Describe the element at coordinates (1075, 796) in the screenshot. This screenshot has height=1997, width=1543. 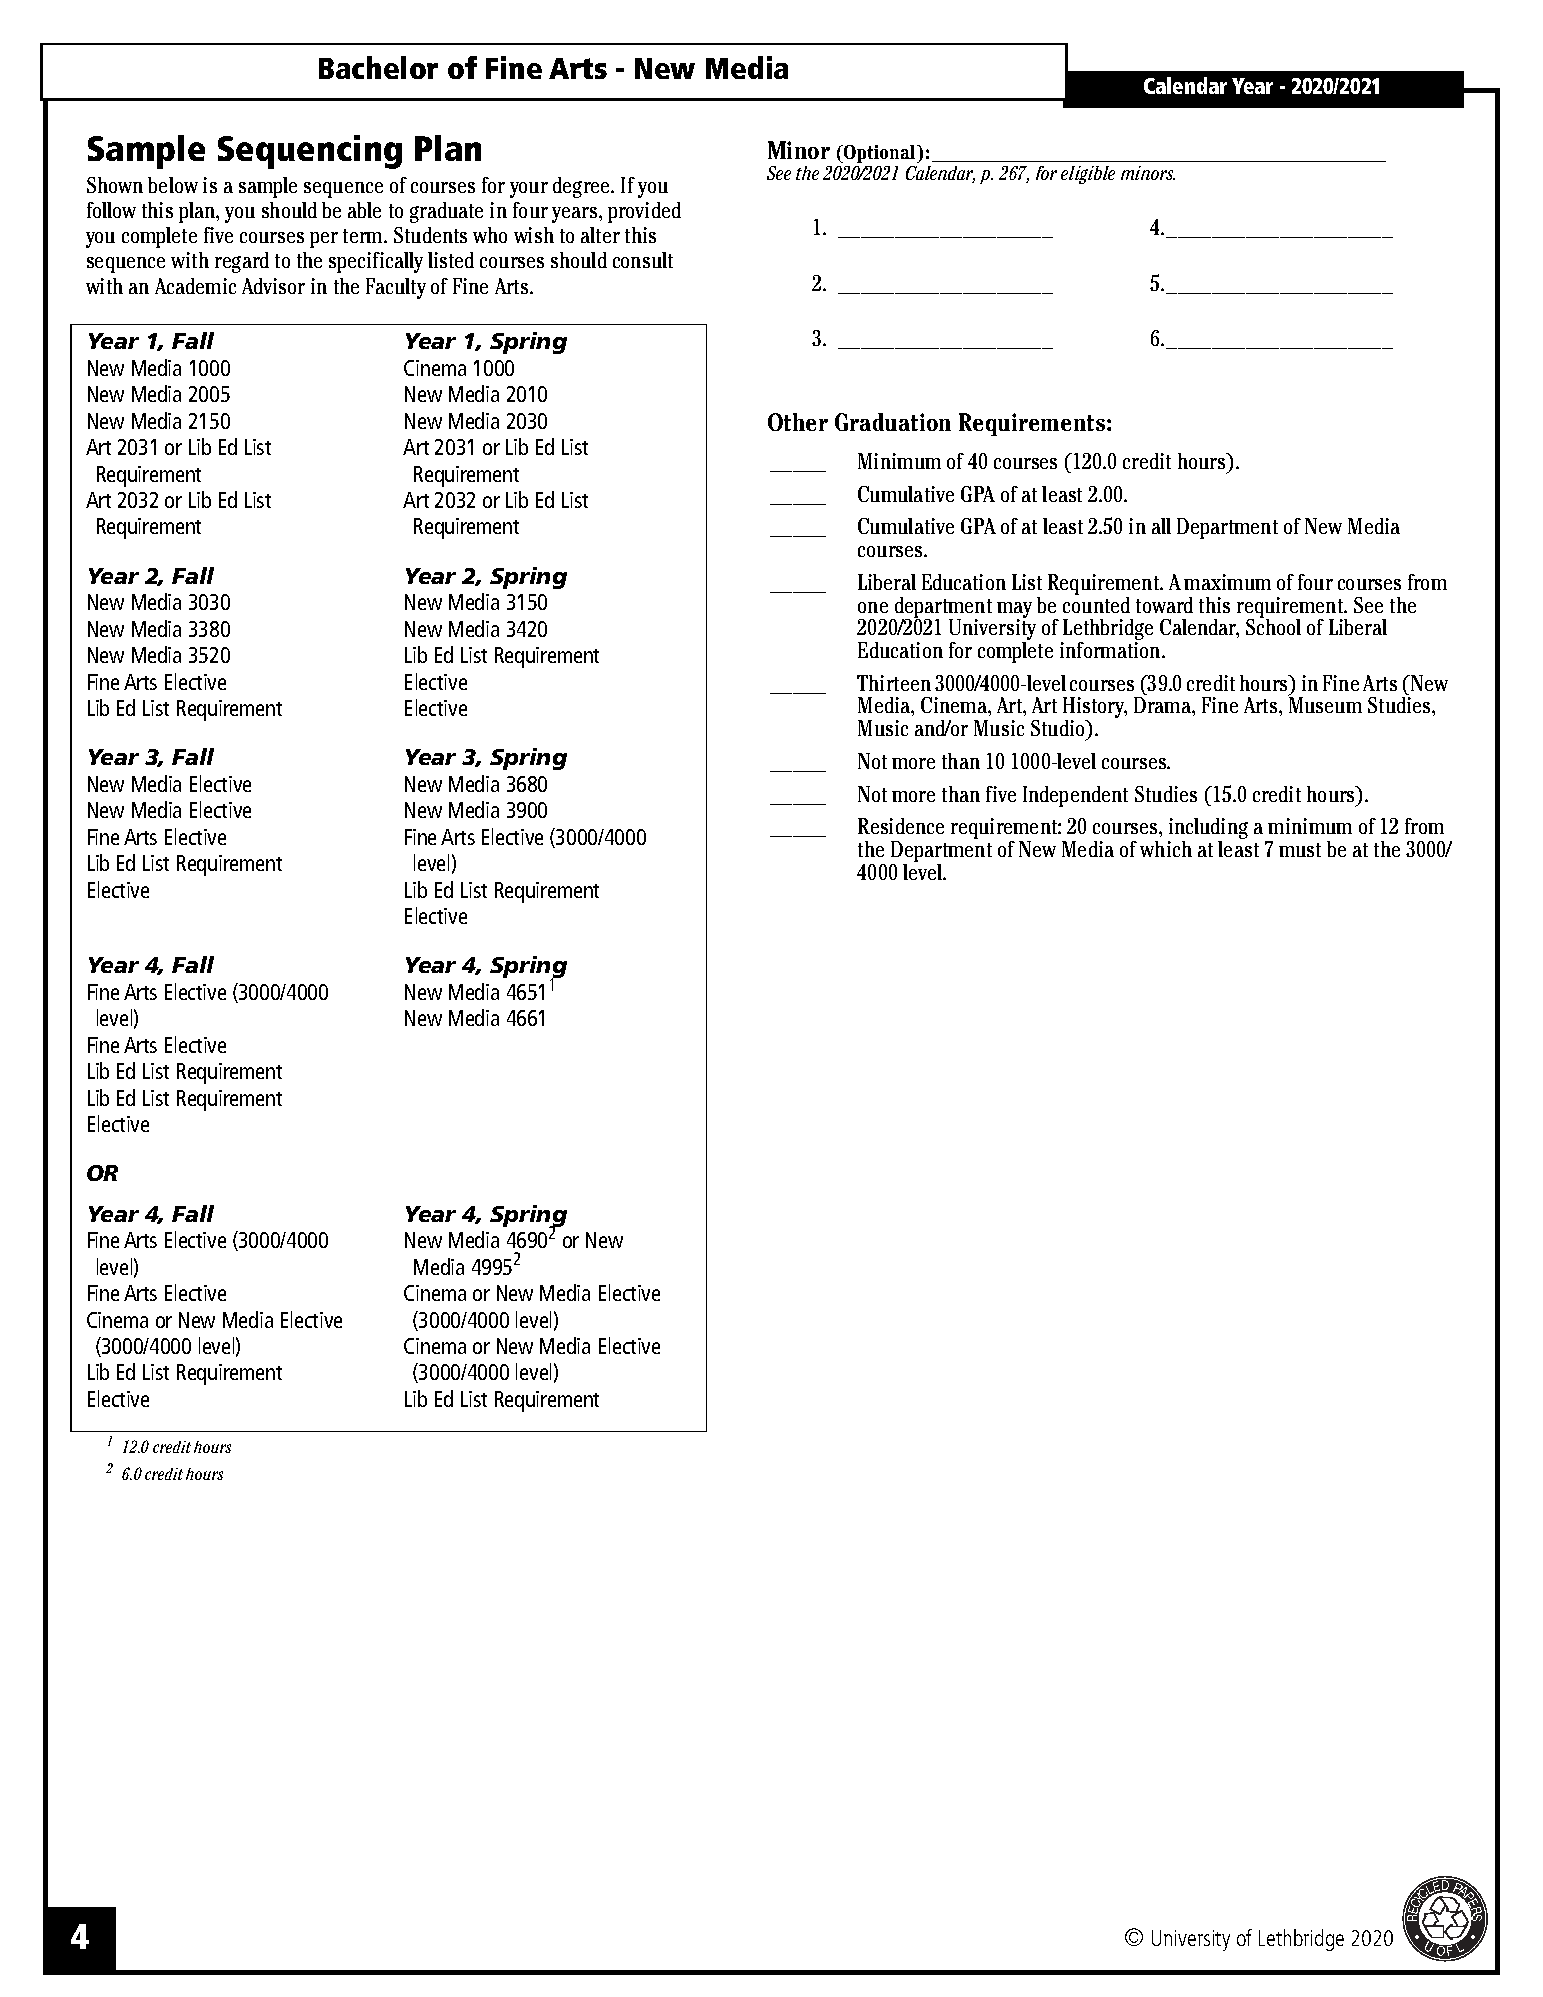
I see `Independent` at that location.
